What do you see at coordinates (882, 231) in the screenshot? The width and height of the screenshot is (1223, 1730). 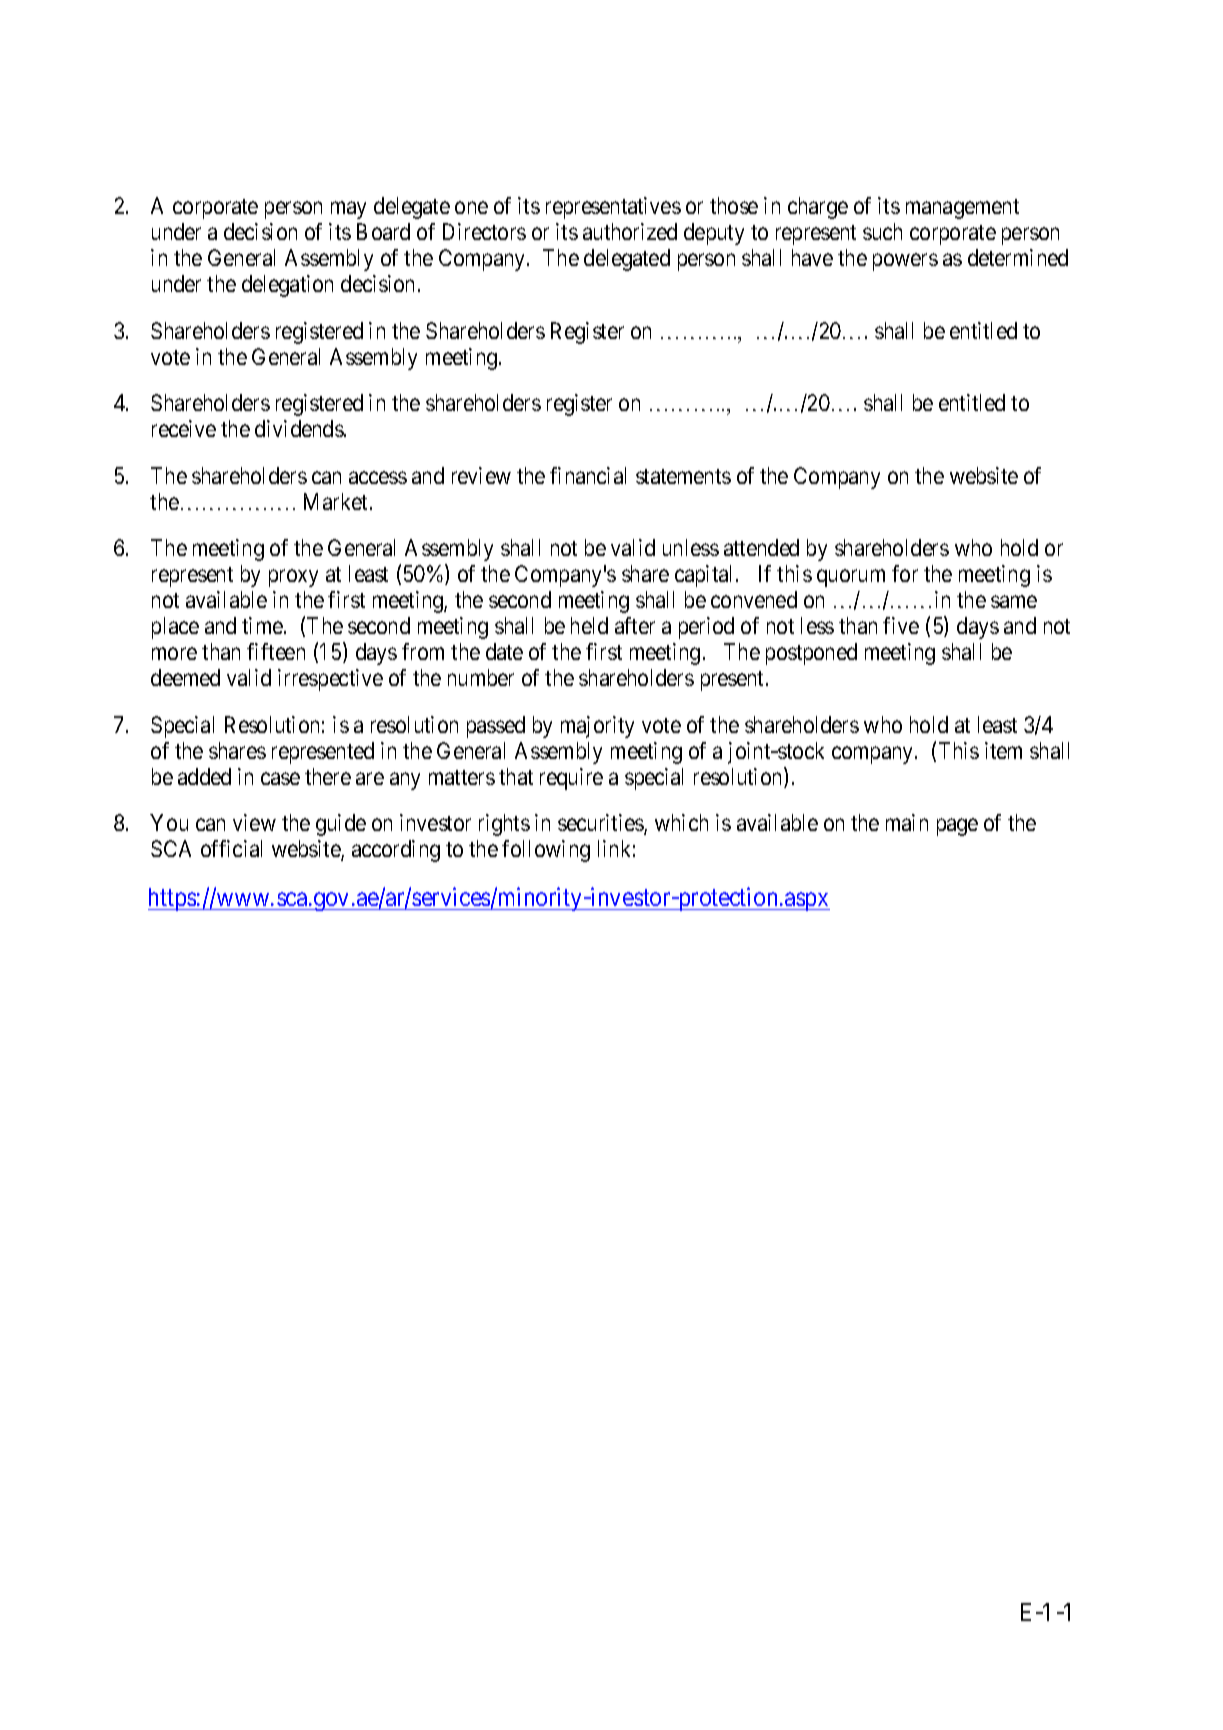 I see `such` at bounding box center [882, 231].
